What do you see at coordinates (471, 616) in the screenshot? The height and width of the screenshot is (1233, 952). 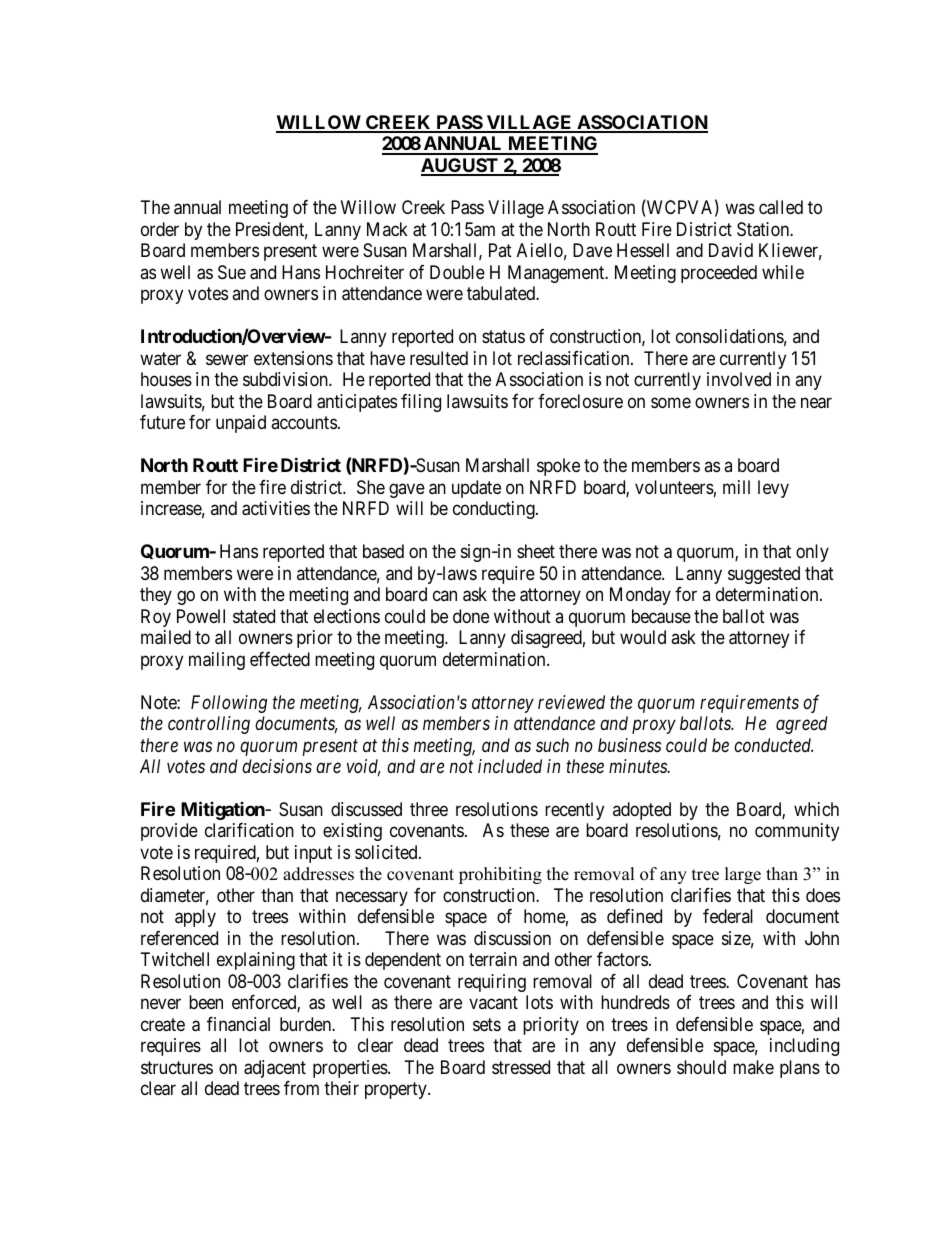 I see `done` at bounding box center [471, 616].
